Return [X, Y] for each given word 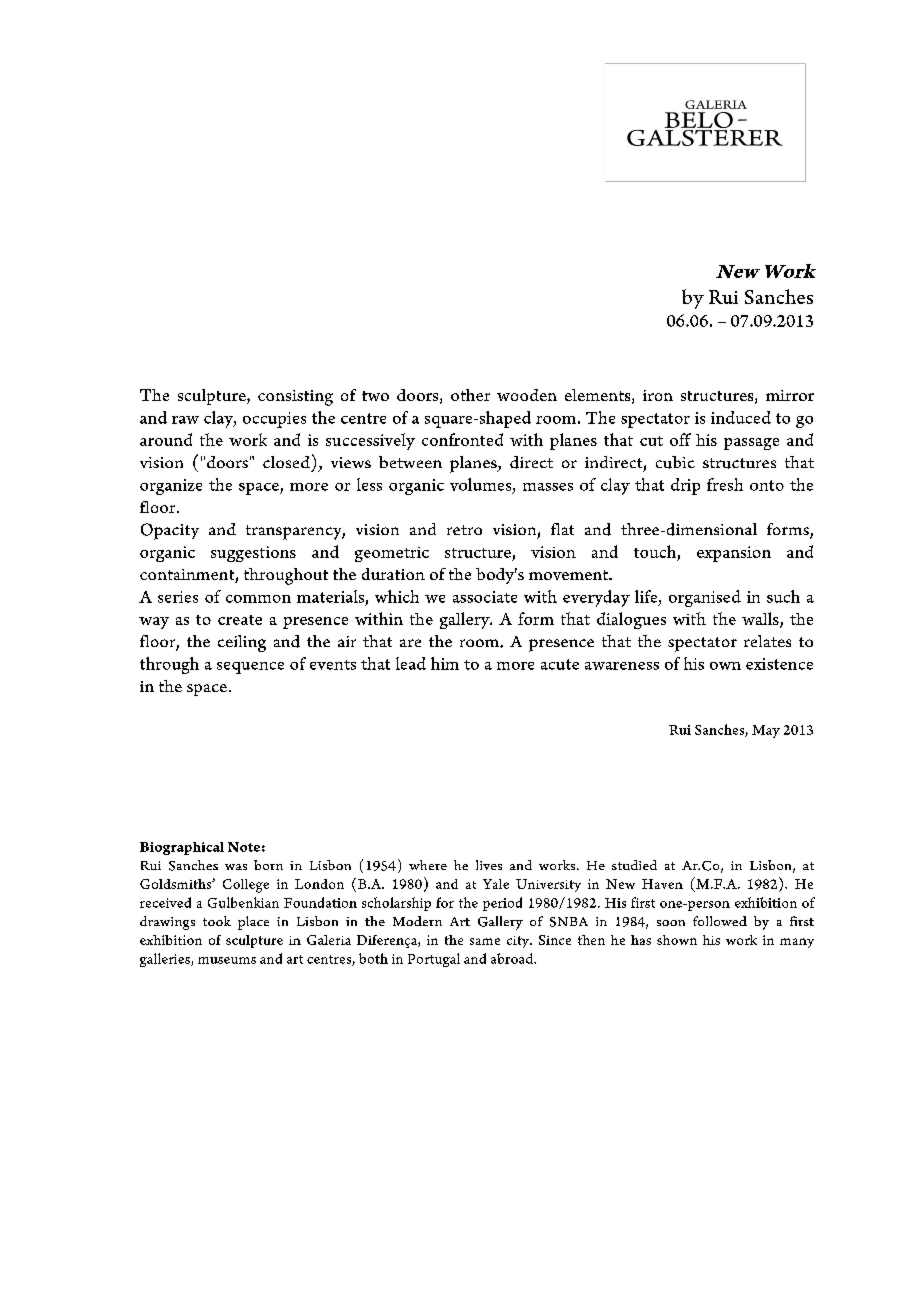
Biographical [182, 848]
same [485, 941]
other [470, 395]
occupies [274, 420]
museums [227, 960]
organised [705, 598]
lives [489, 865]
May [766, 731]
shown [677, 940]
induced [741, 417]
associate [485, 597]
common [258, 599]
